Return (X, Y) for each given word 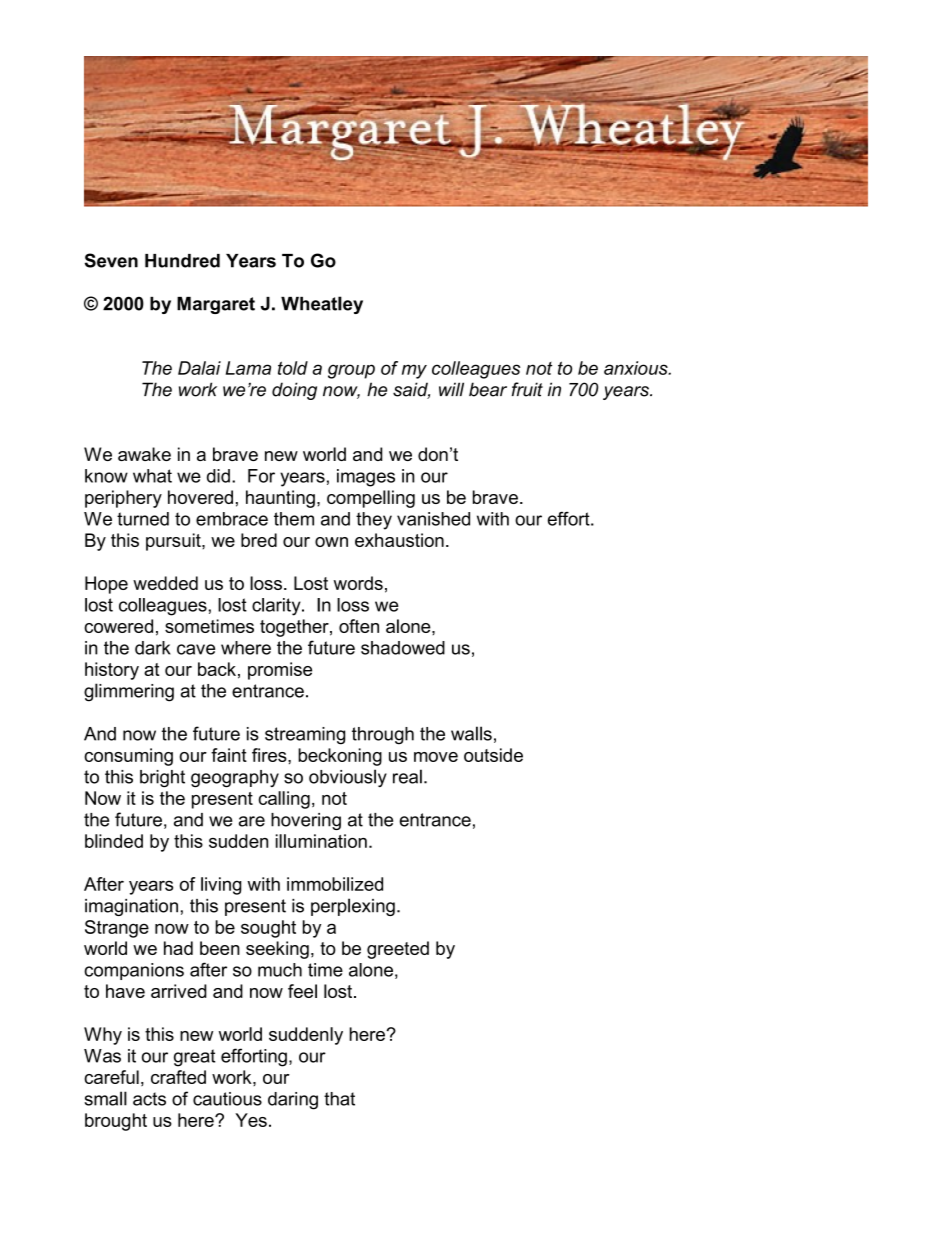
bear (488, 389)
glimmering (129, 692)
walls (471, 733)
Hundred (182, 261)
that (339, 1099)
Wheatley (322, 305)
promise (280, 671)
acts (149, 1099)
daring (293, 1101)
